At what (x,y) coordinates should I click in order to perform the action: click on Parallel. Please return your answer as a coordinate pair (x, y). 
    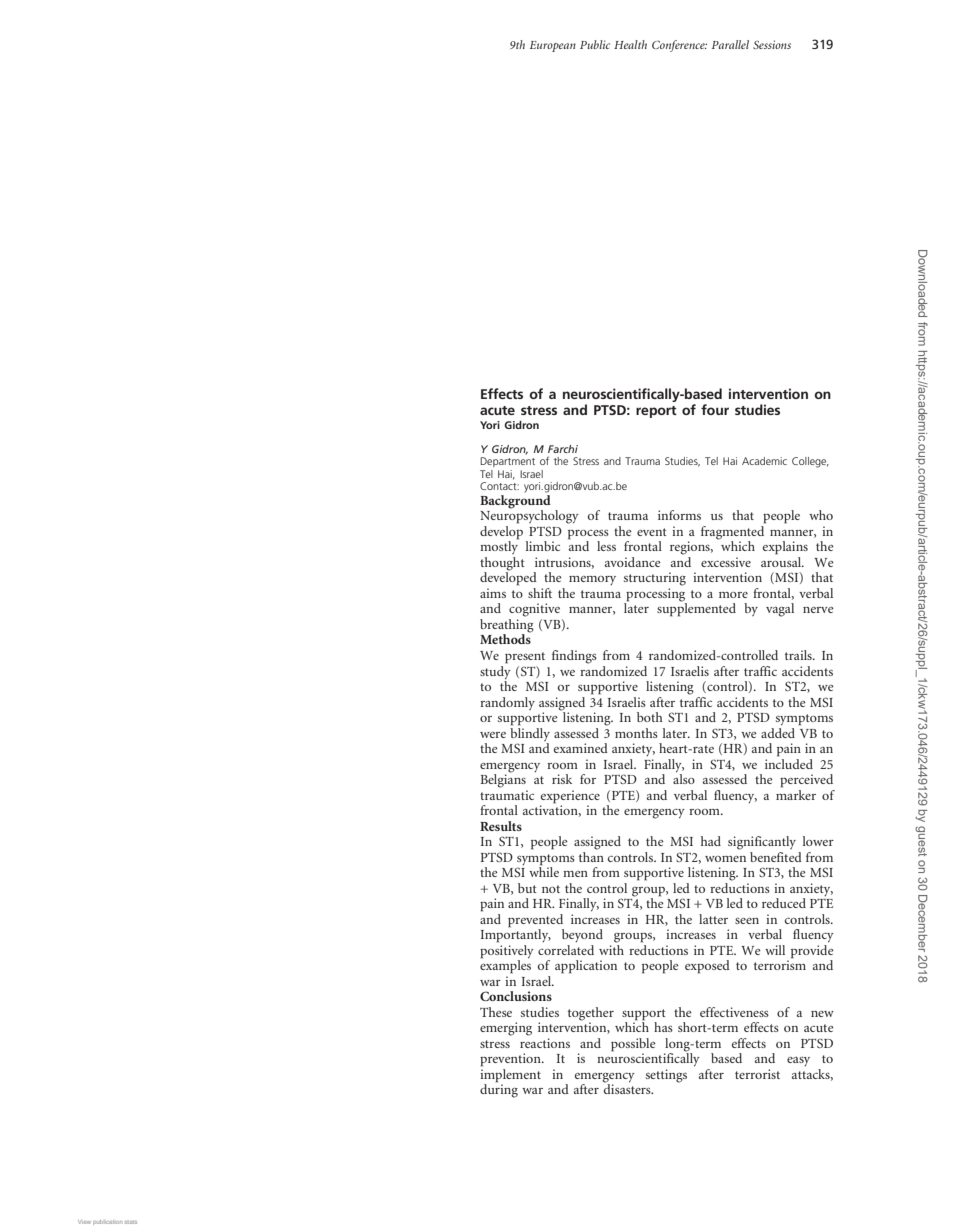
    Looking at the image, I should click on (730, 44).
